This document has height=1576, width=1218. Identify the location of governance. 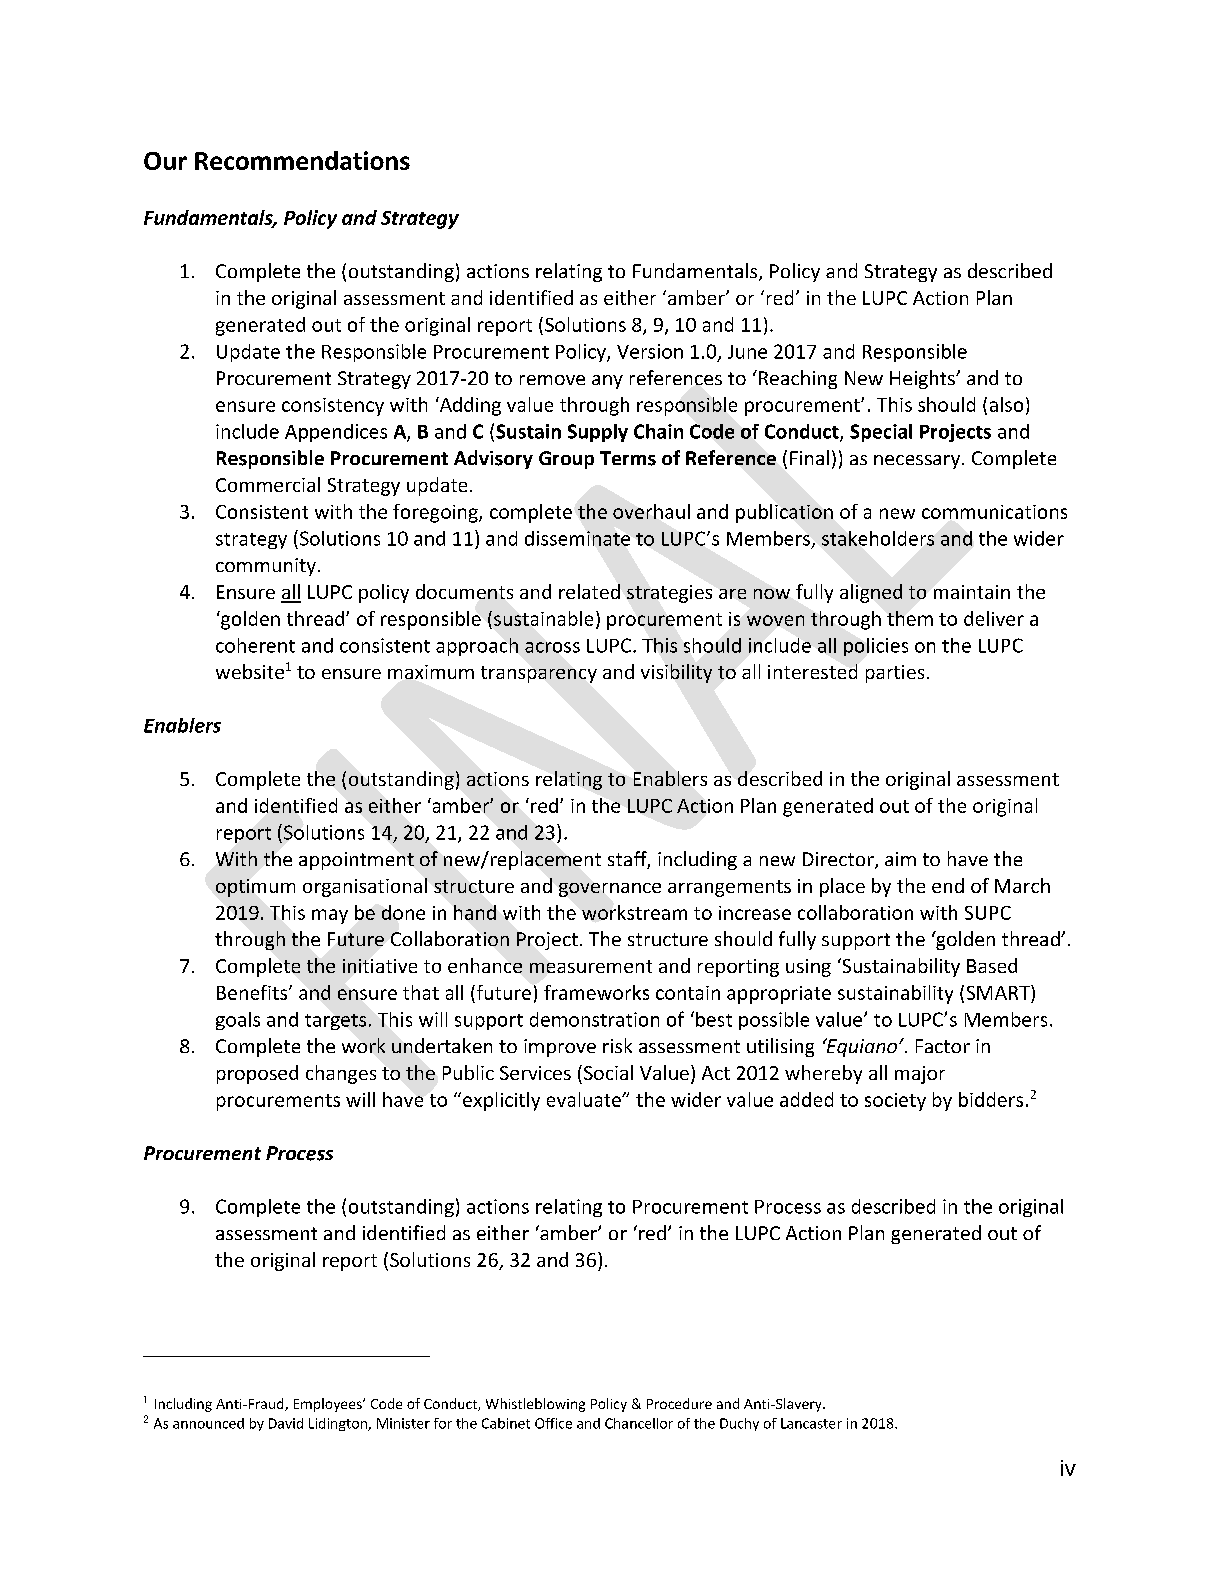
(610, 890).
